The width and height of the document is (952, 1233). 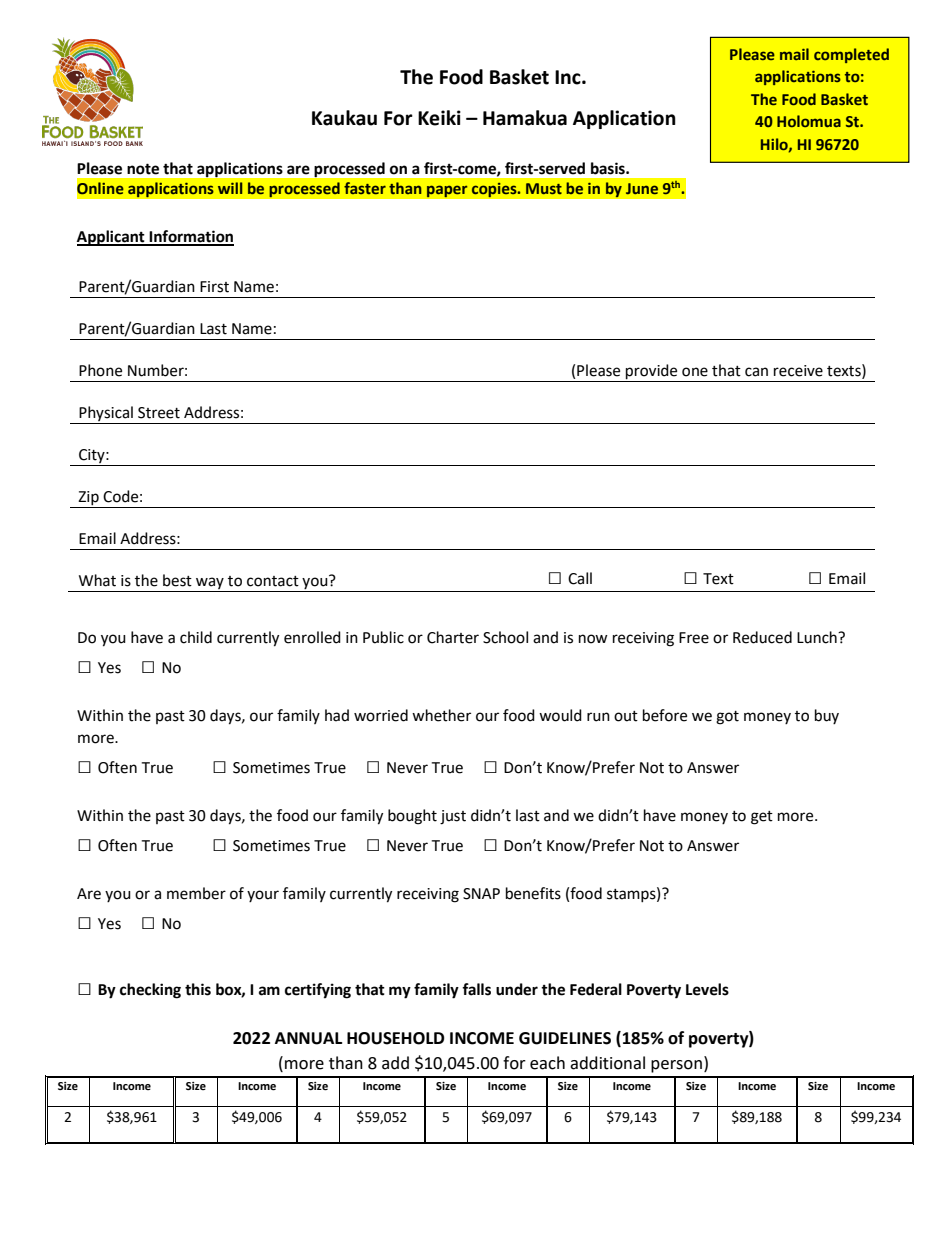 What do you see at coordinates (707, 989) in the document?
I see `Levels` at bounding box center [707, 989].
